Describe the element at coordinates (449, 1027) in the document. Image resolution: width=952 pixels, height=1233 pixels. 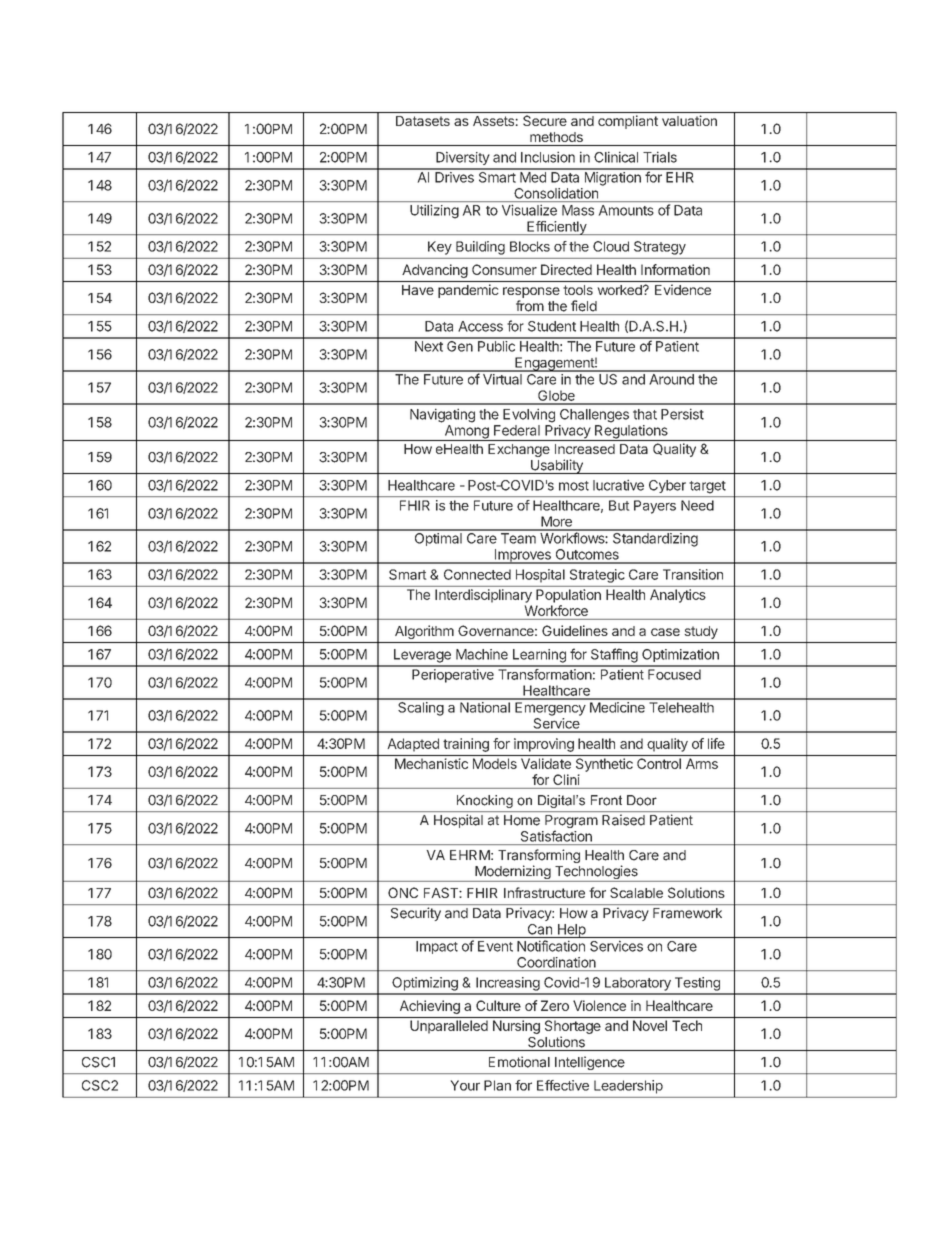
I see `Unparalleled` at that location.
